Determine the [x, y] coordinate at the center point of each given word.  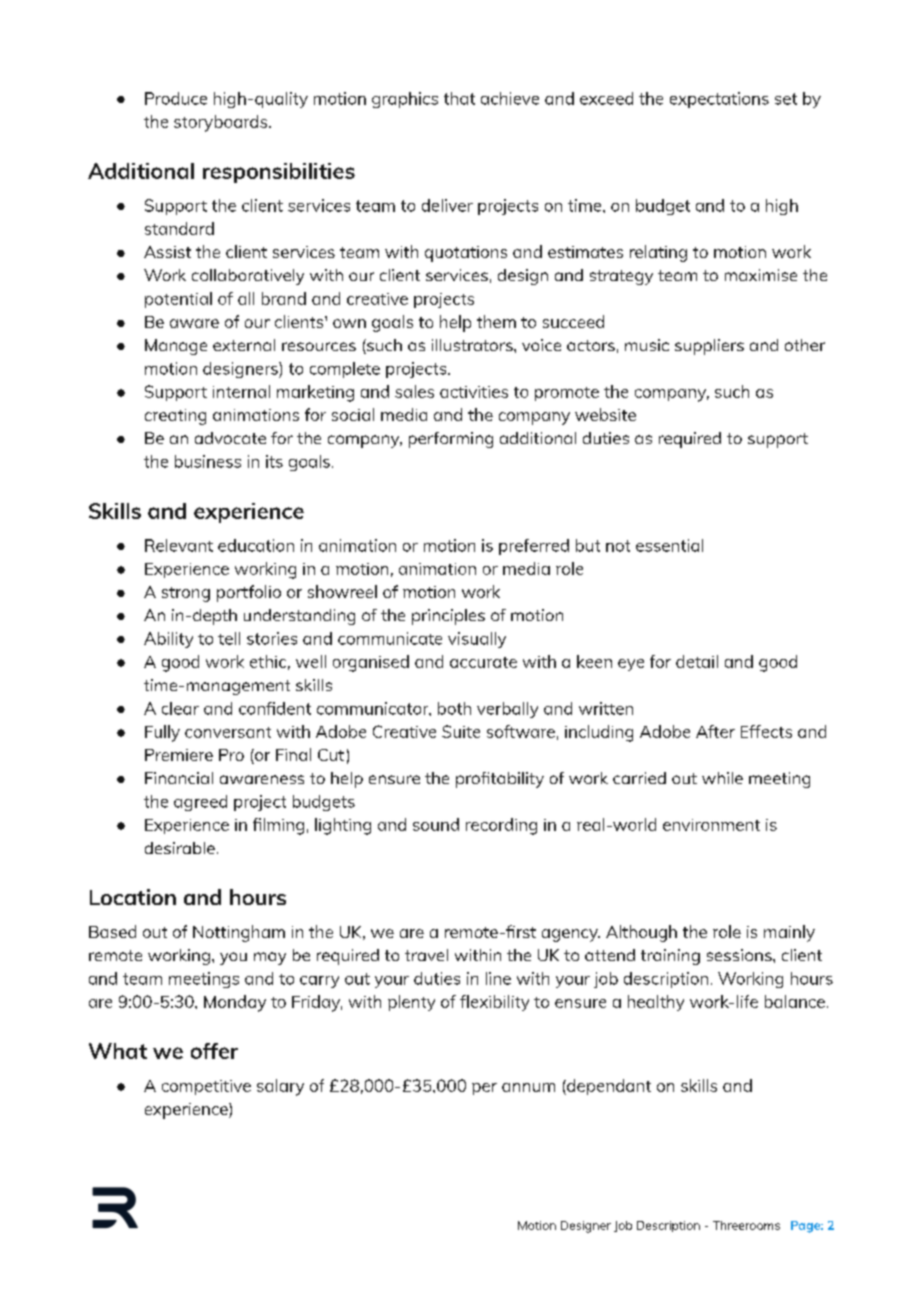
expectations [719, 100]
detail [697, 661]
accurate [483, 662]
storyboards [222, 123]
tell [229, 638]
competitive [206, 1087]
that [459, 98]
